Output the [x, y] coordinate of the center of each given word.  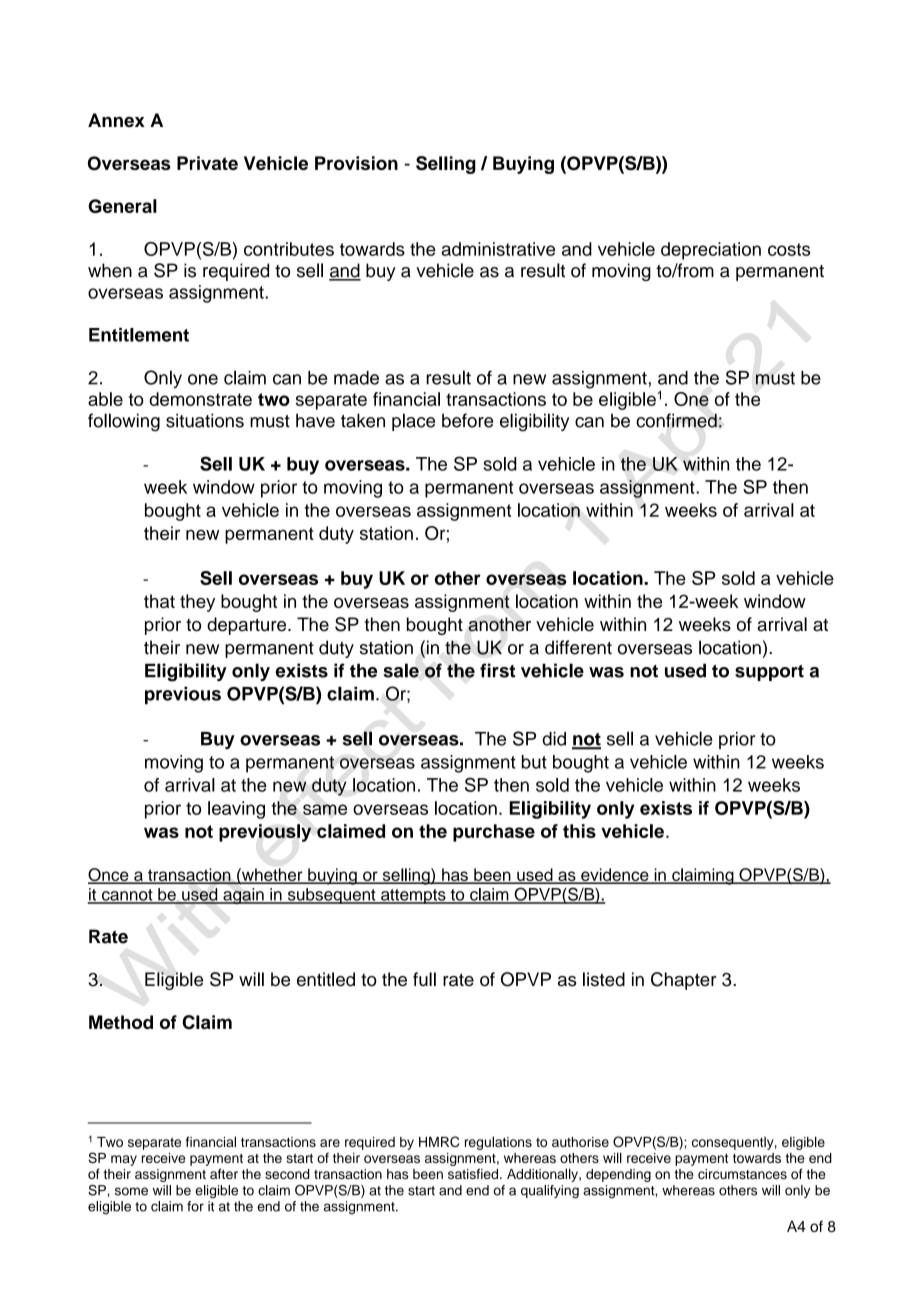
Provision [356, 163]
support [769, 673]
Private [207, 163]
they [197, 603]
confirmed [676, 420]
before [467, 420]
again [243, 896]
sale [401, 670]
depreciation [711, 251]
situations [205, 420]
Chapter [683, 981]
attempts [413, 896]
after [224, 1173]
